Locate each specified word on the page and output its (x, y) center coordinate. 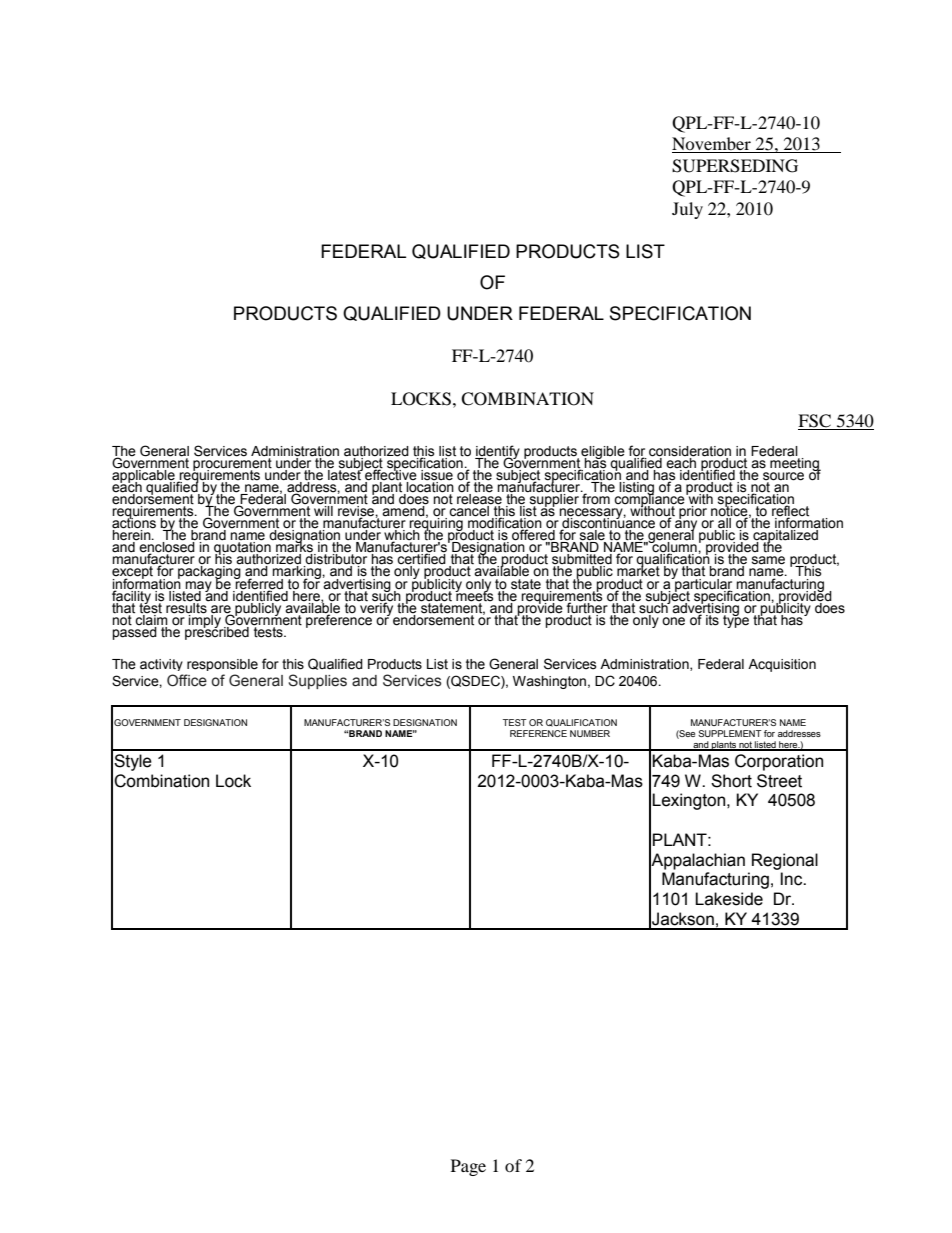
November (712, 145)
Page (468, 1167)
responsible (222, 665)
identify (497, 453)
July (687, 210)
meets (474, 595)
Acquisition (782, 665)
